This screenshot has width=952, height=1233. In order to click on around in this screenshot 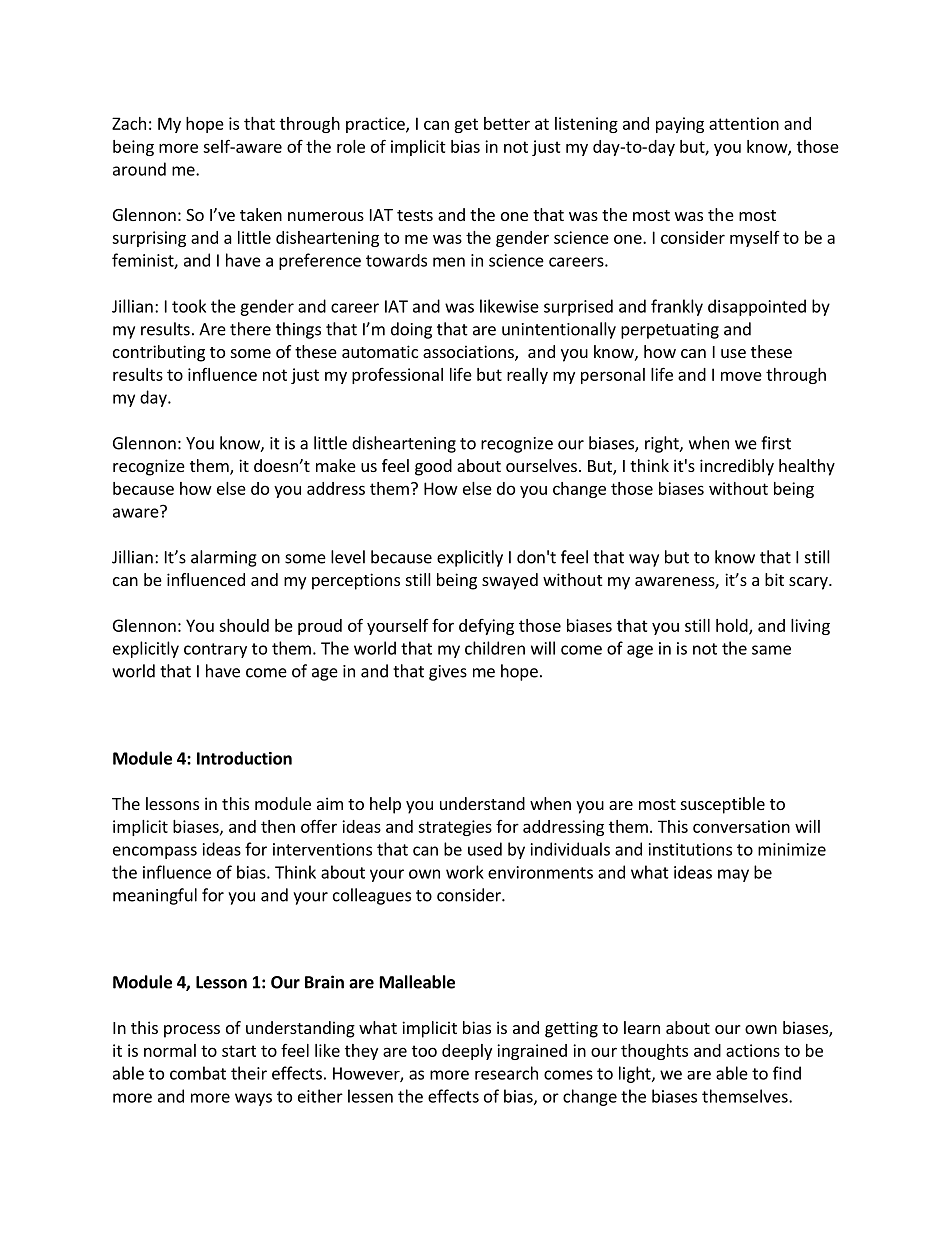, I will do `click(139, 169)`.
